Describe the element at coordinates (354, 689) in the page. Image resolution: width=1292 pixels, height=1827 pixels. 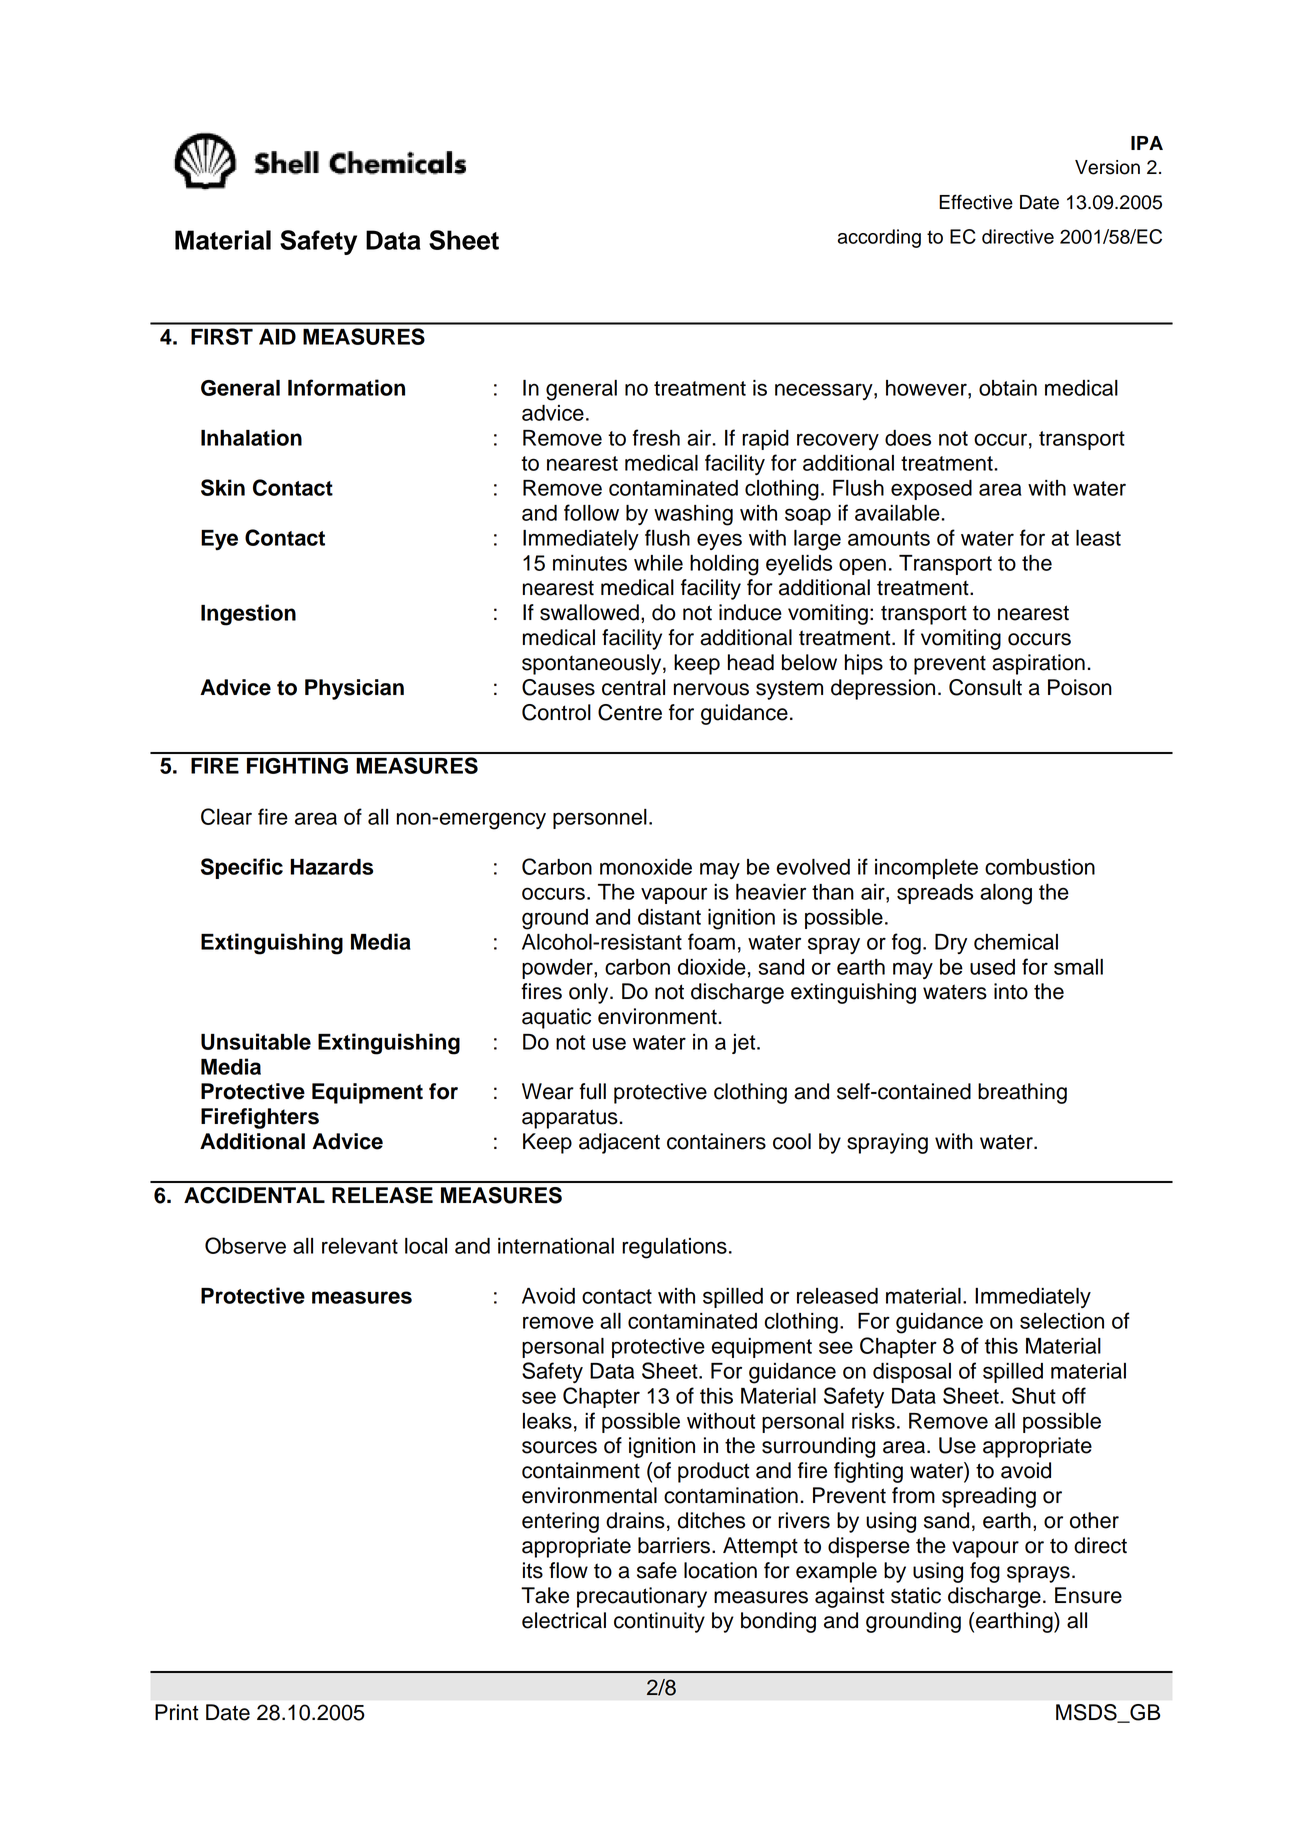
I see `Physician` at that location.
